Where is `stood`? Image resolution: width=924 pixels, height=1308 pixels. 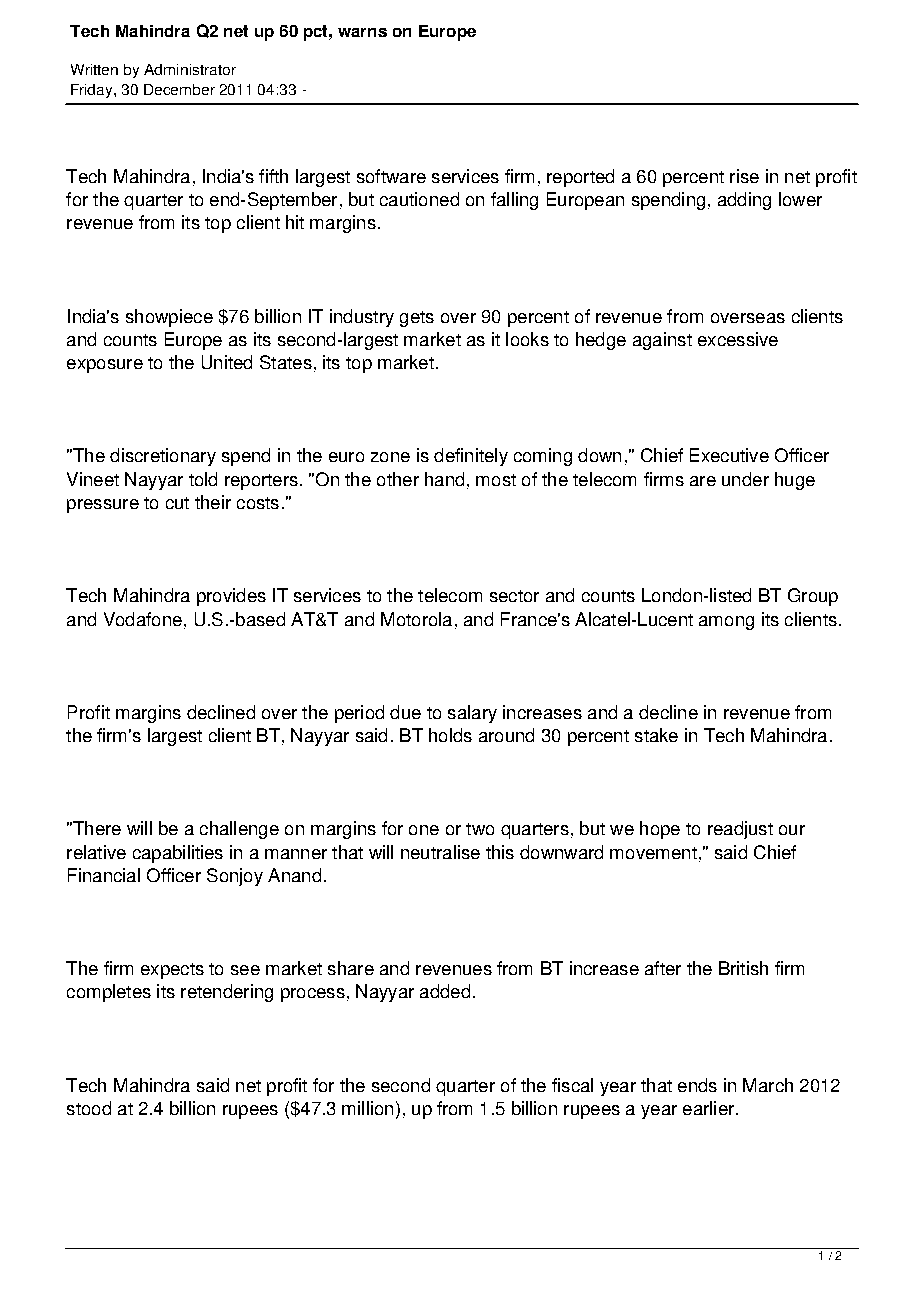
stood is located at coordinates (89, 1108).
